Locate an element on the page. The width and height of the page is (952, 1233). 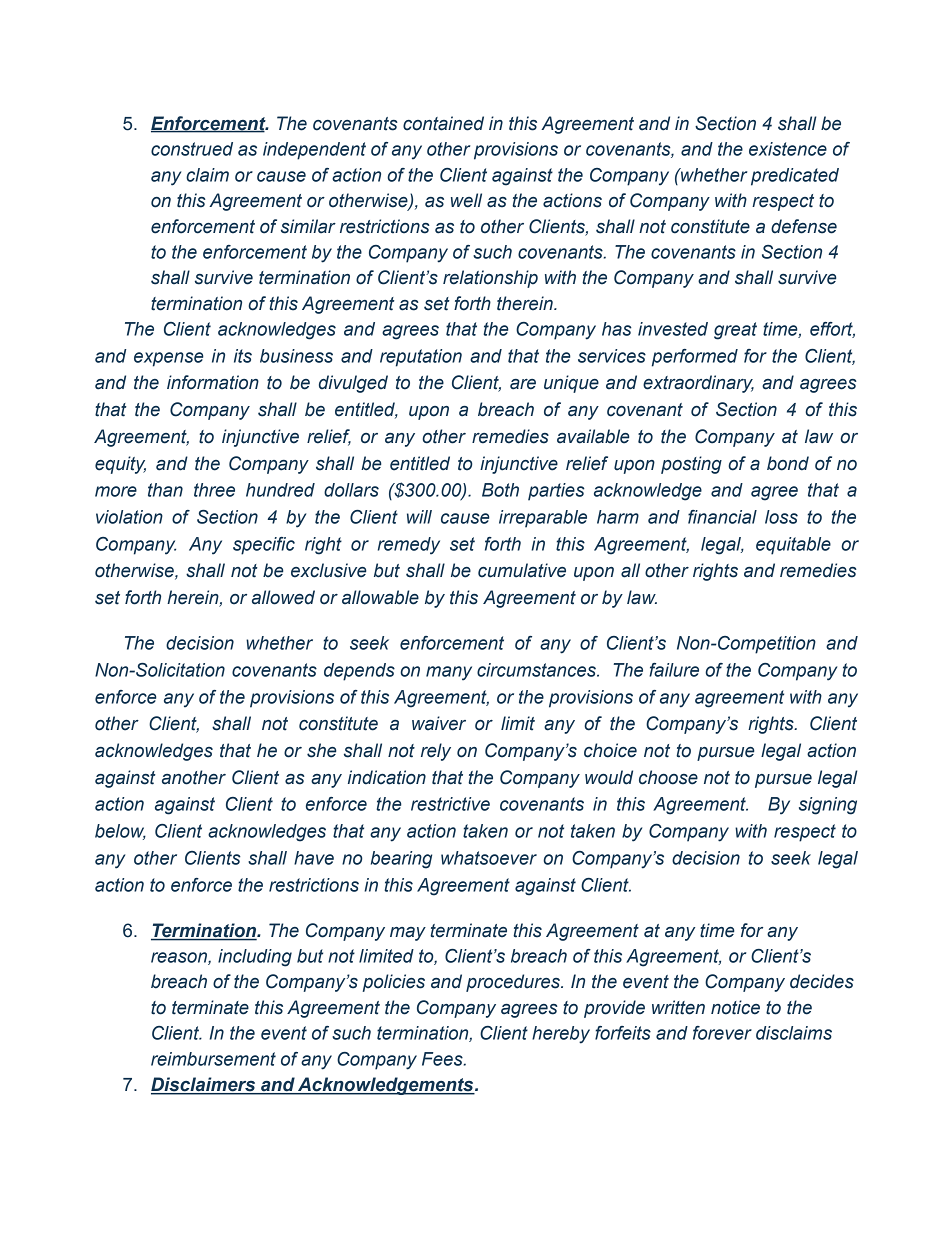
bond is located at coordinates (788, 463).
